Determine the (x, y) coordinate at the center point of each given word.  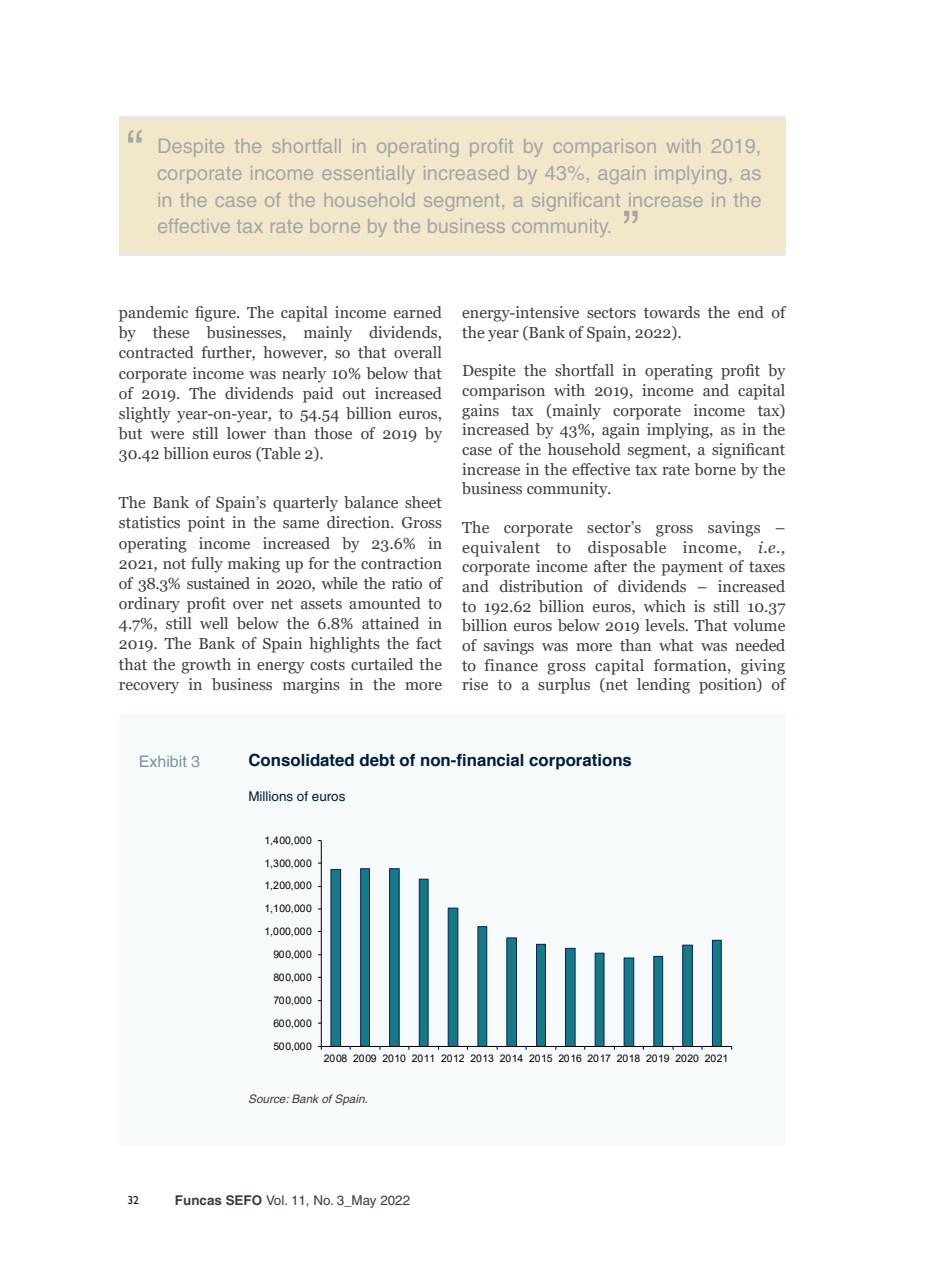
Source (268, 1098)
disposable (627, 549)
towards (672, 312)
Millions (271, 796)
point (206, 524)
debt (377, 760)
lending (663, 686)
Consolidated (301, 760)
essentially (368, 175)
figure (216, 314)
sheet (423, 502)
